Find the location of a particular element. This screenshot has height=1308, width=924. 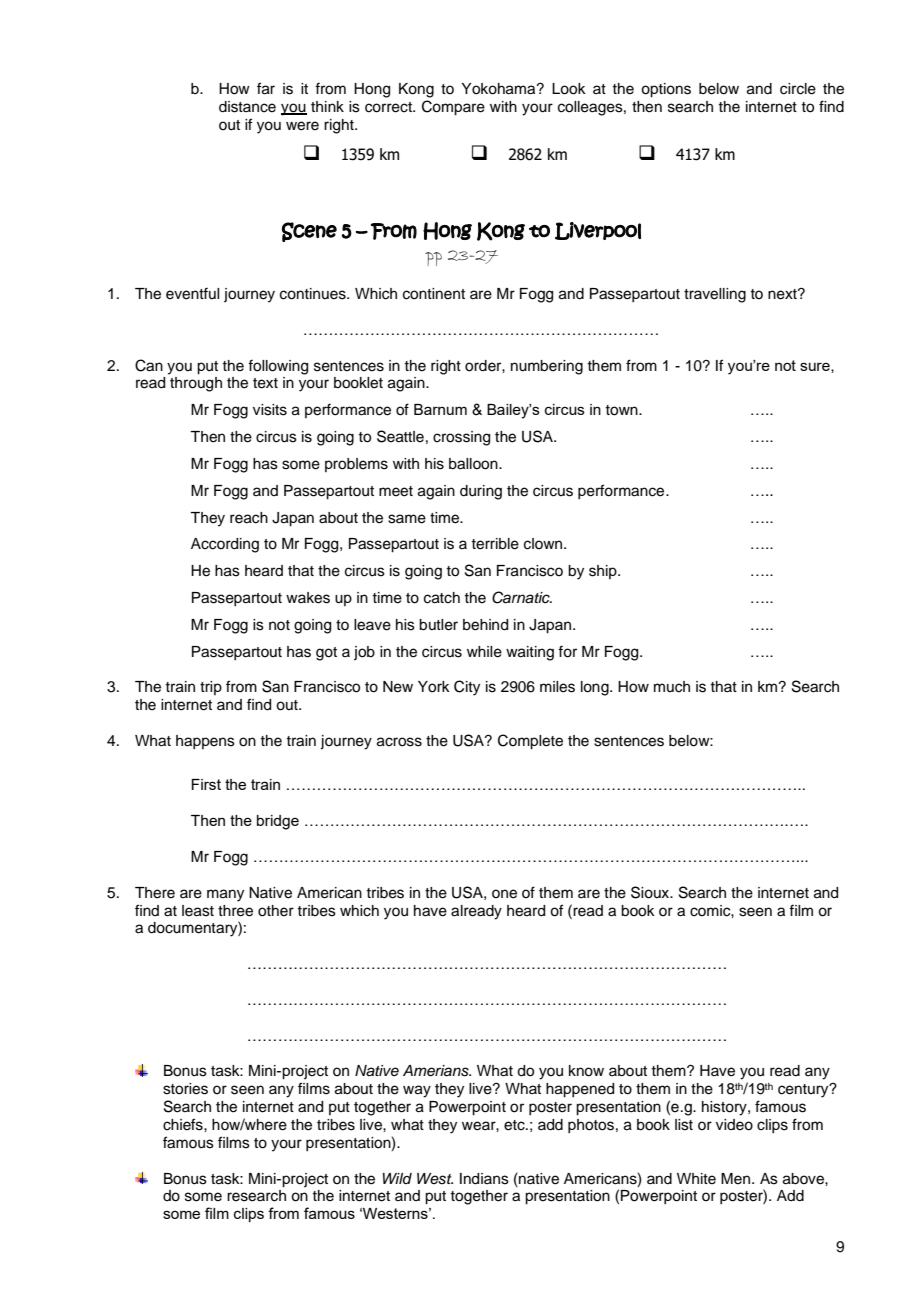

Sioux is located at coordinates (651, 892).
